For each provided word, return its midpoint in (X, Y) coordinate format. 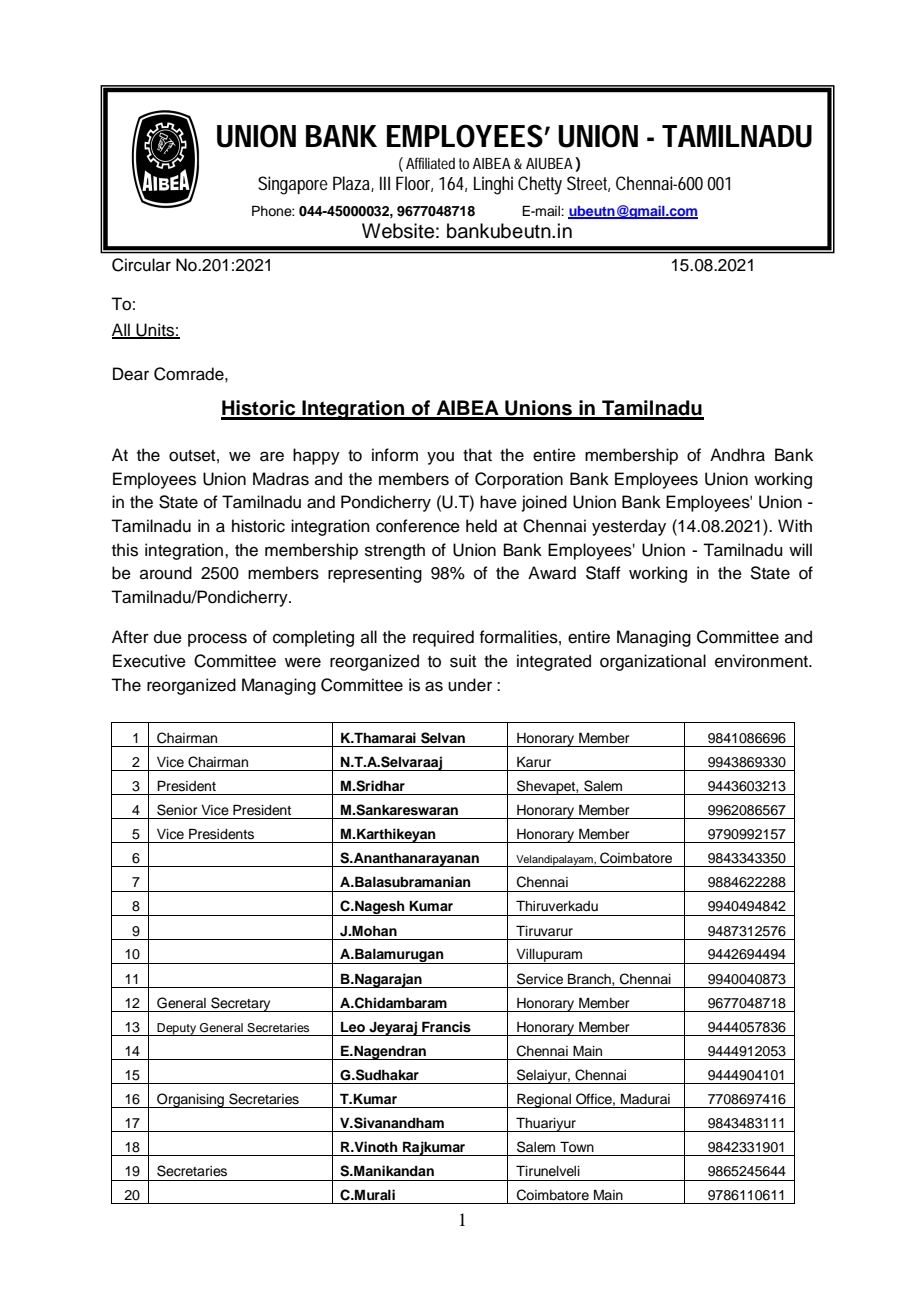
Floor (414, 184)
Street (588, 184)
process (217, 640)
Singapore (293, 185)
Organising (190, 1100)
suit (463, 661)
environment (762, 661)
